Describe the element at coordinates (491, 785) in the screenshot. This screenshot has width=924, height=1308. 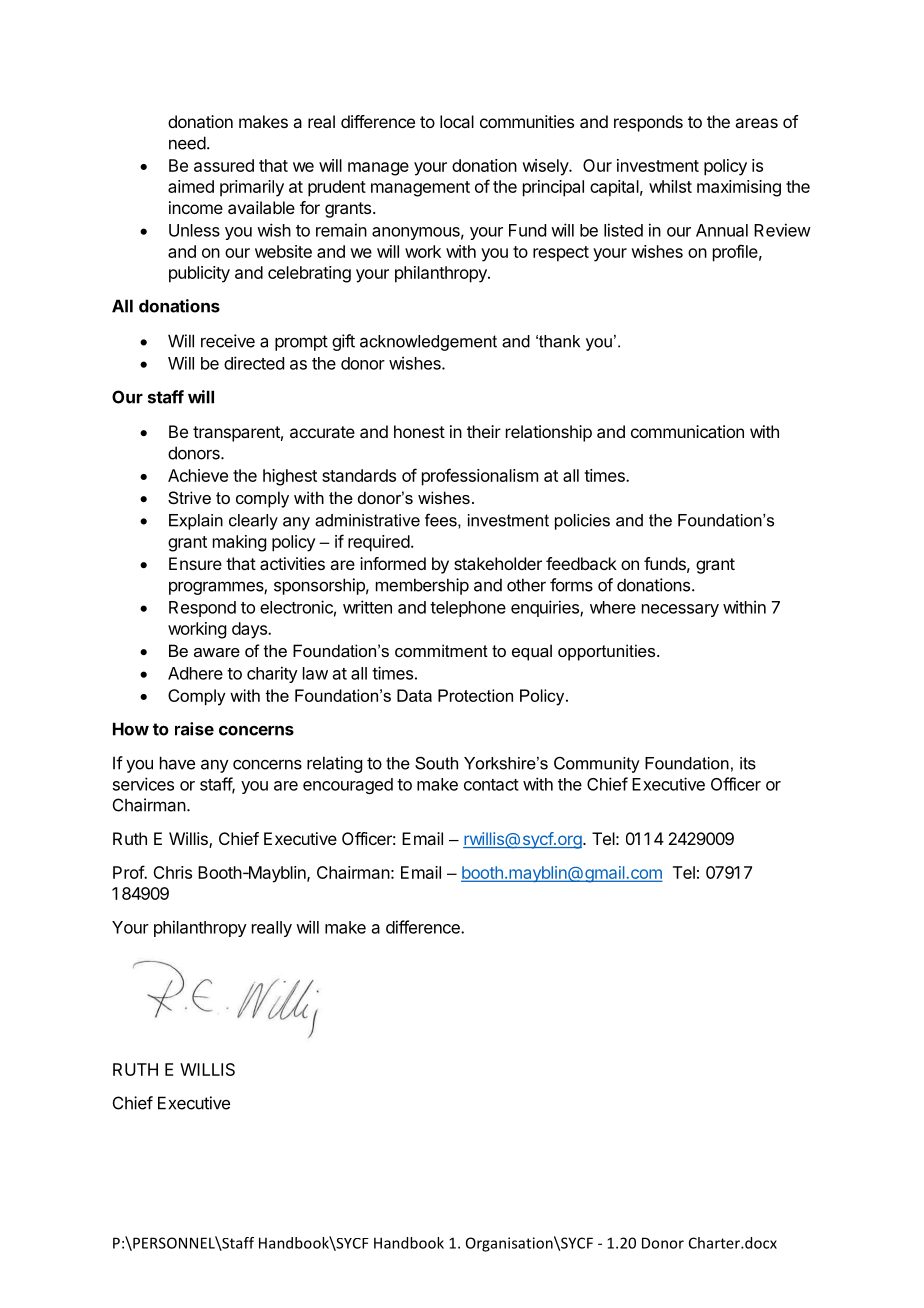
I see `contact` at that location.
